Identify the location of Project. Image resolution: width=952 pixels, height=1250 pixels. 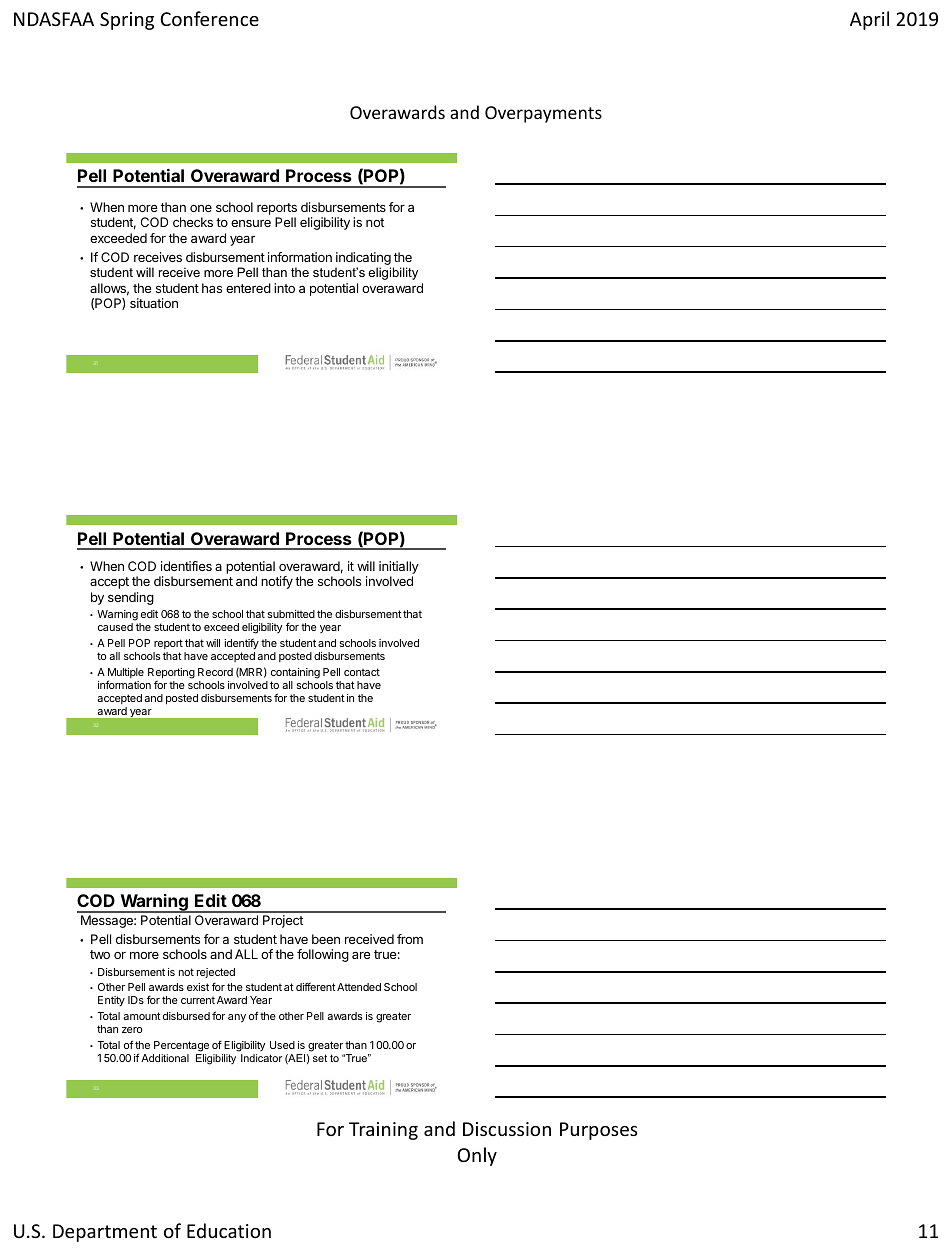
(283, 921).
